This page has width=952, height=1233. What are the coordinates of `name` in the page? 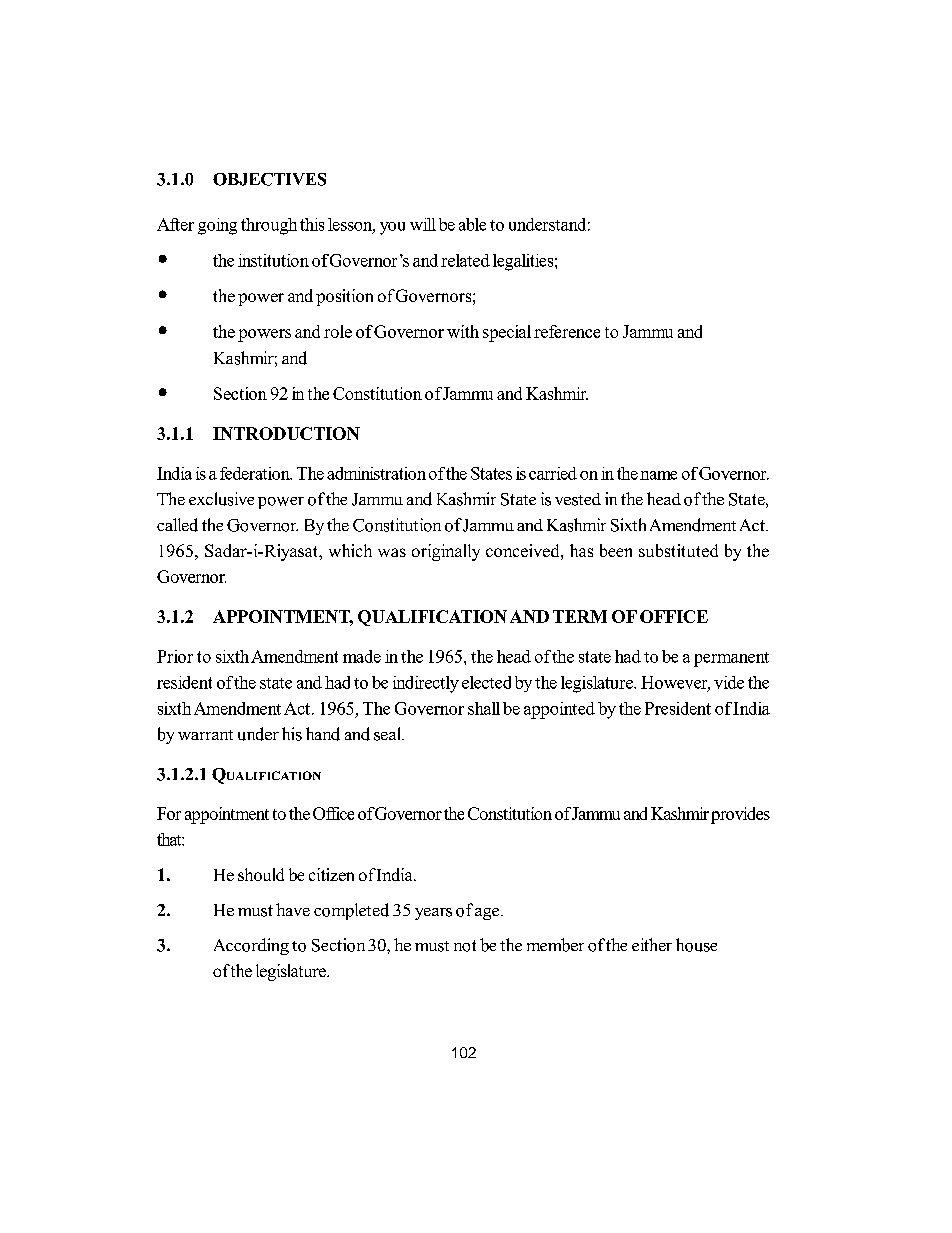 It's located at (658, 475).
